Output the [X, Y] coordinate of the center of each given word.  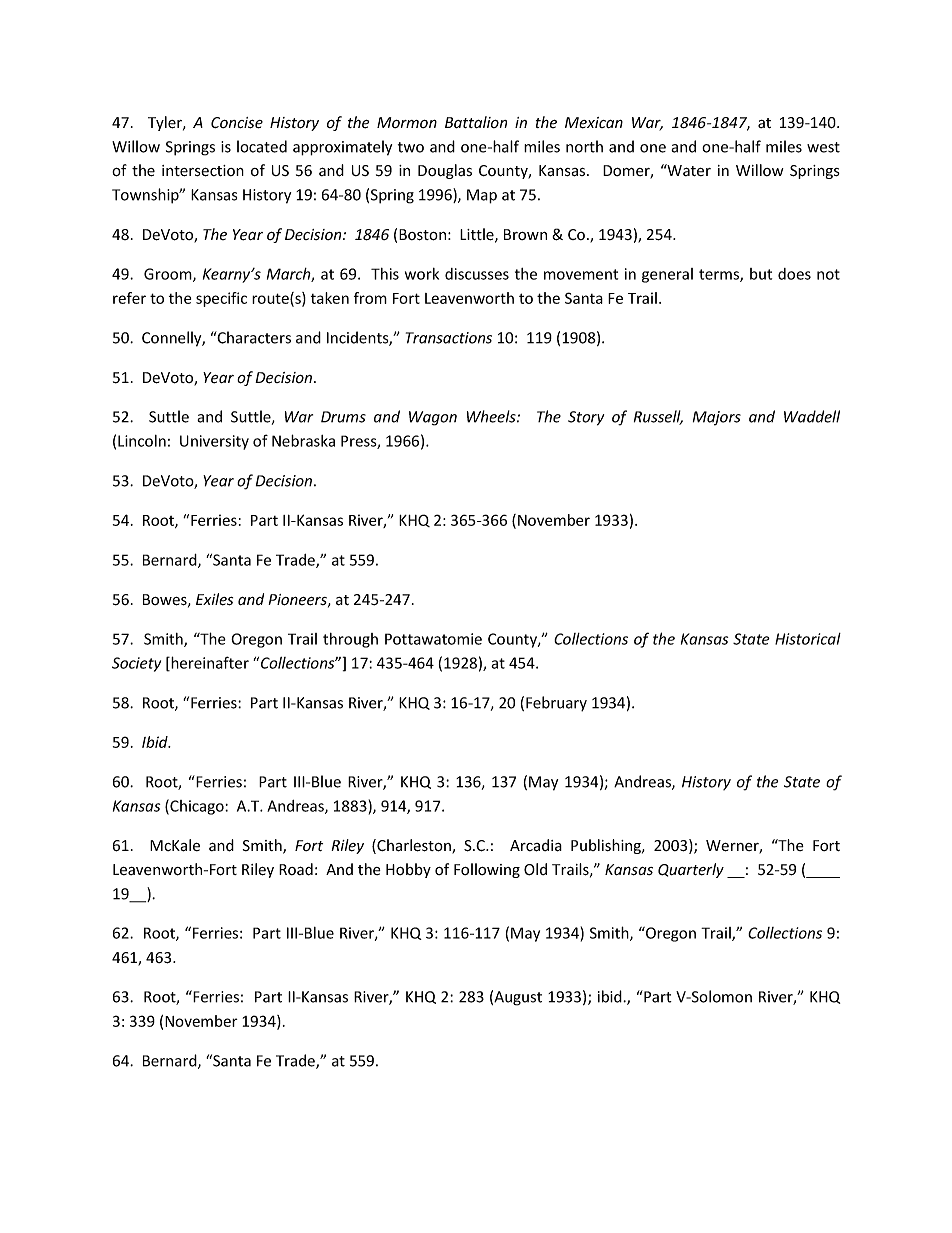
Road [296, 869]
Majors [717, 418]
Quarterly [691, 870]
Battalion [476, 122]
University [214, 442]
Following [487, 870]
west [823, 147]
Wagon [433, 418]
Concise [237, 123]
